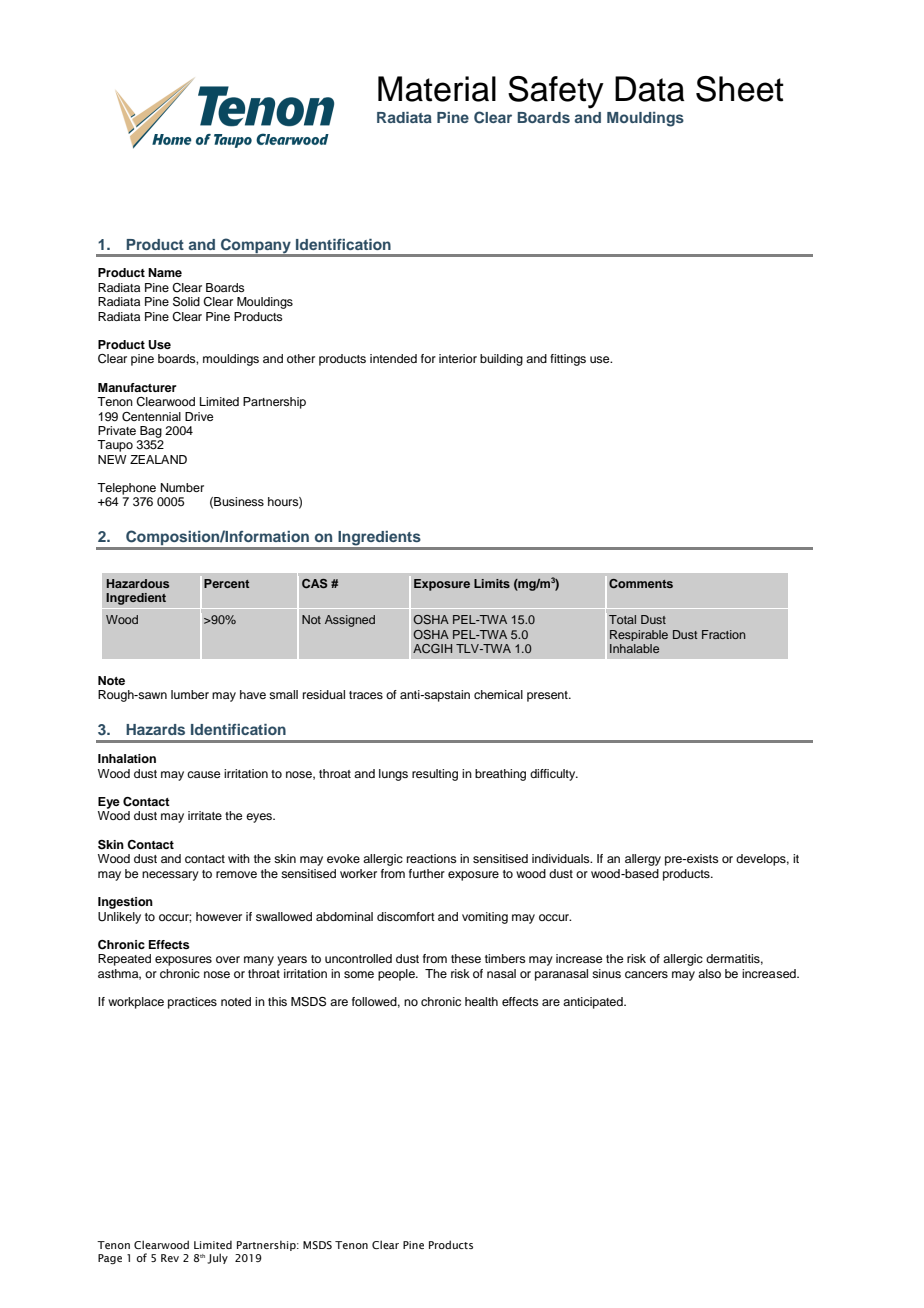  I want to click on cancers, so click(646, 974).
